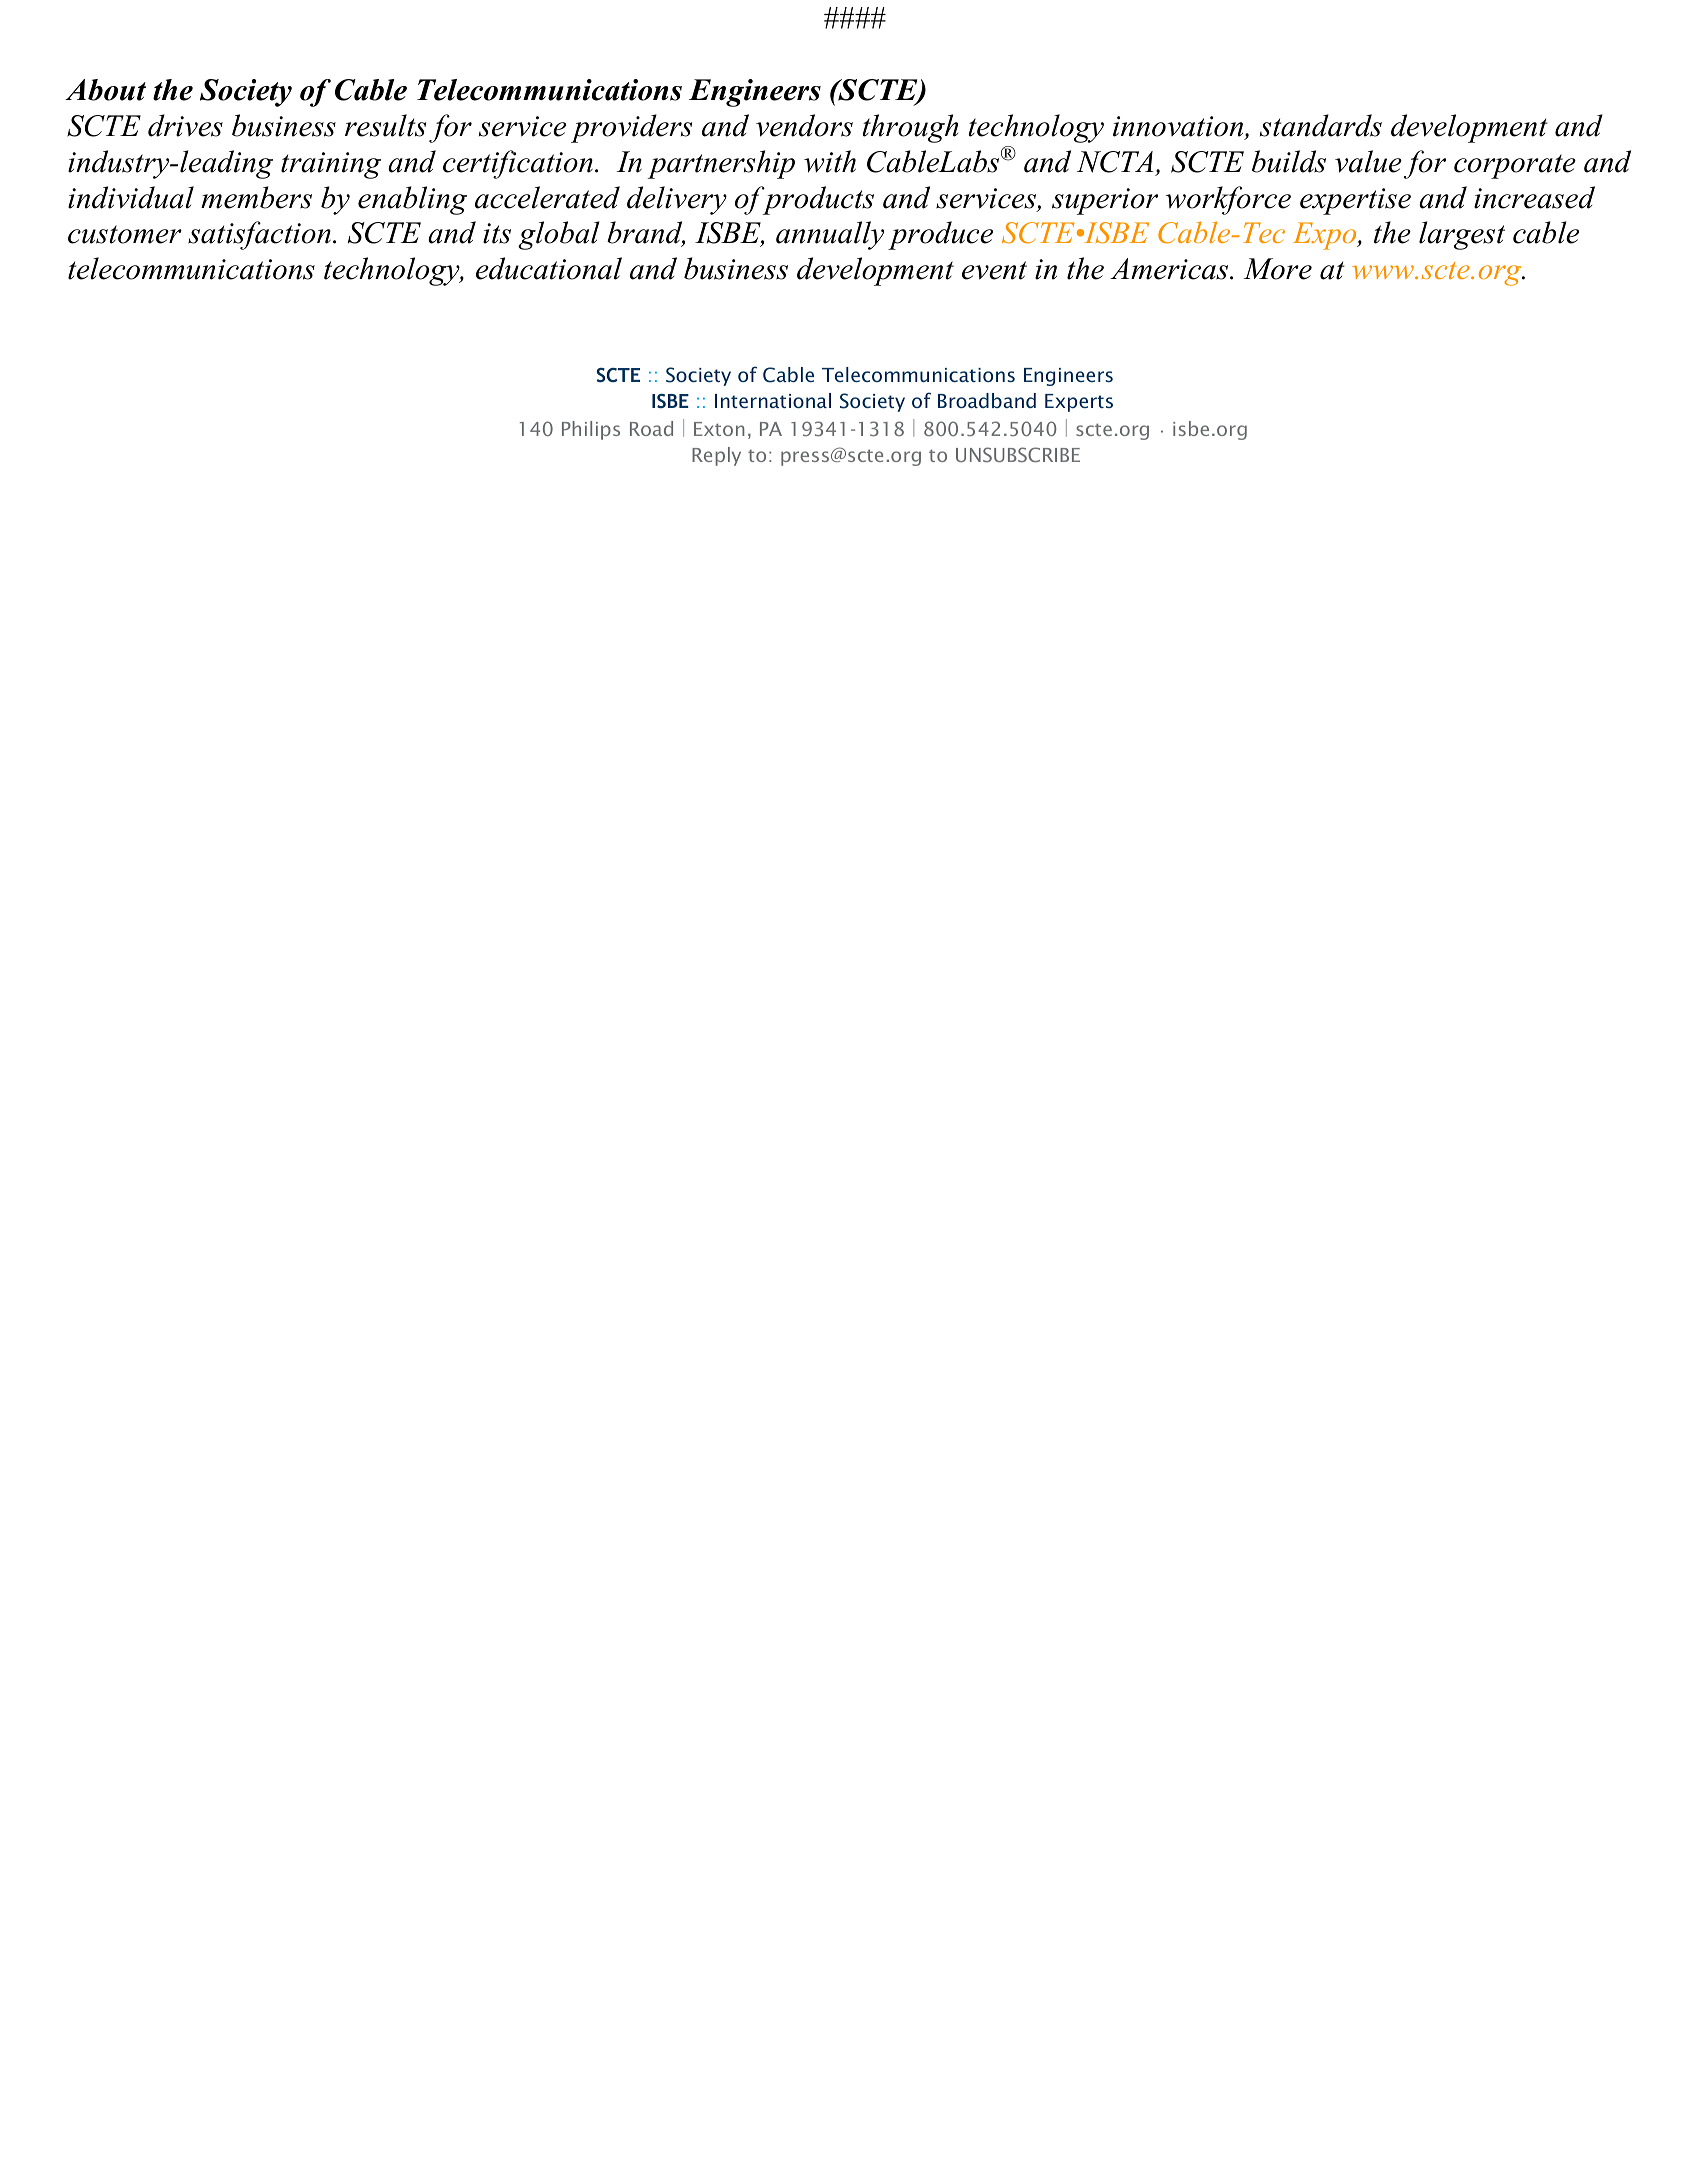  I want to click on About, so click(105, 90).
